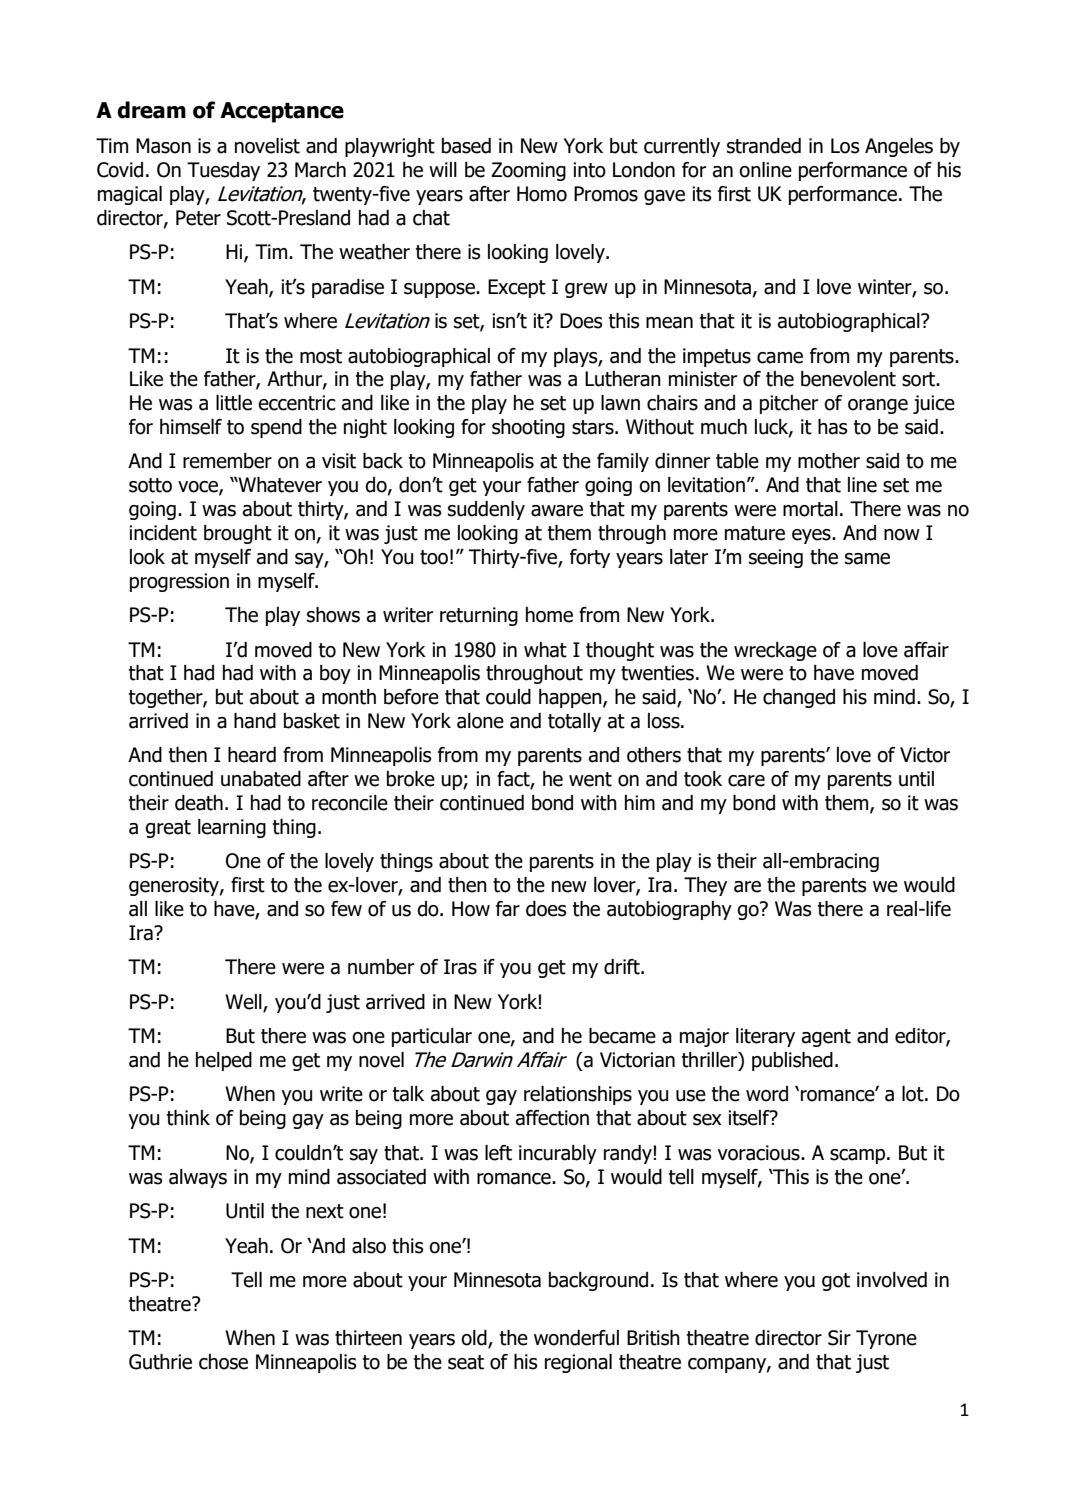 The height and width of the page is (1508, 1066). I want to click on Well, so click(244, 1003).
